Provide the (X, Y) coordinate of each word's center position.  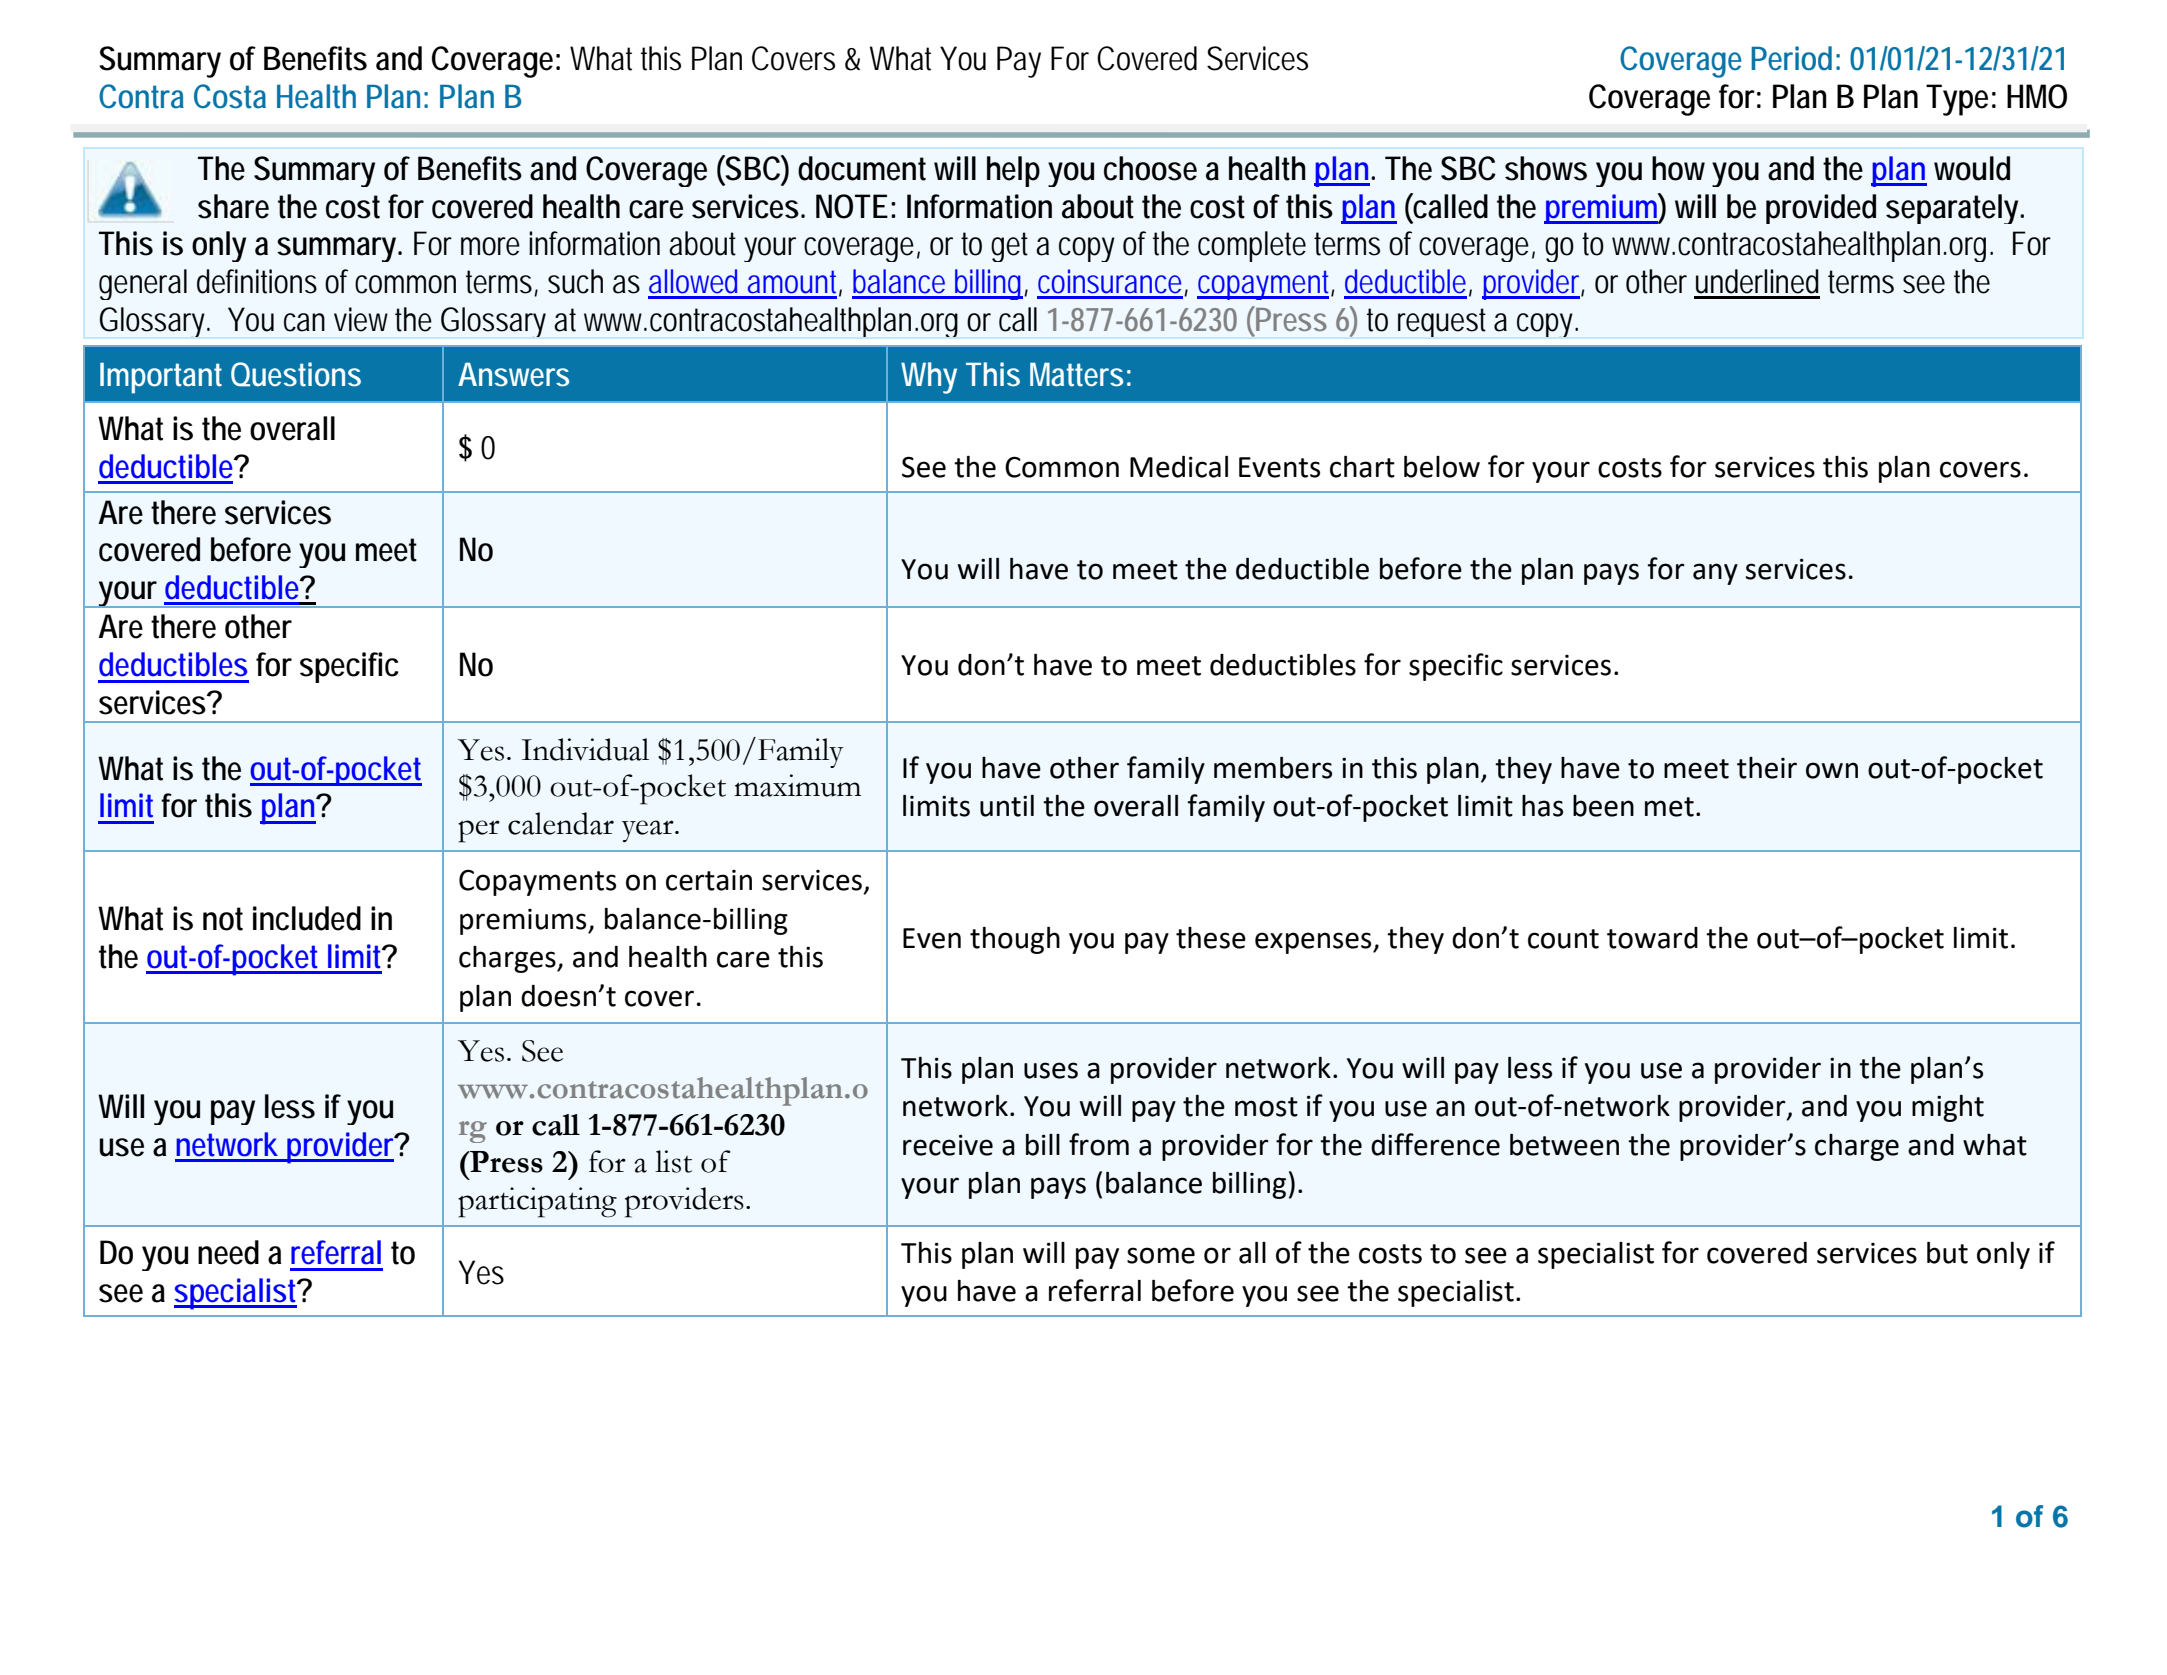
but (1947, 1252)
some (1161, 1255)
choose (1150, 168)
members (1273, 768)
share (233, 206)
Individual (585, 749)
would (1972, 168)
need (228, 1252)
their (1767, 768)
